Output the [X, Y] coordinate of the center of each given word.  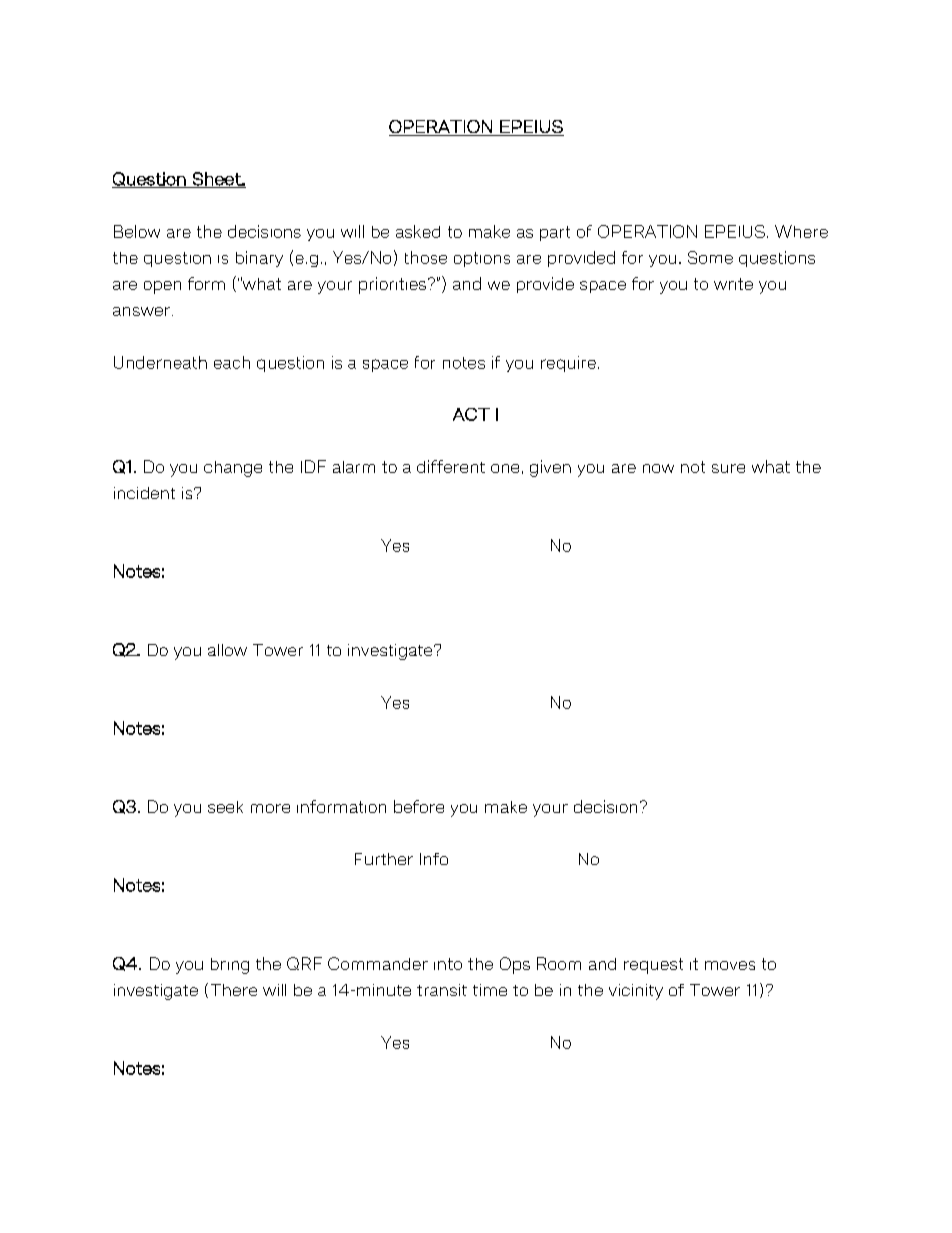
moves [730, 965]
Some [710, 257]
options [482, 259]
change [233, 469]
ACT [471, 414]
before [419, 806]
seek [225, 807]
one [505, 468]
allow [227, 650]
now [658, 468]
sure [728, 468]
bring [230, 966]
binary [259, 259]
